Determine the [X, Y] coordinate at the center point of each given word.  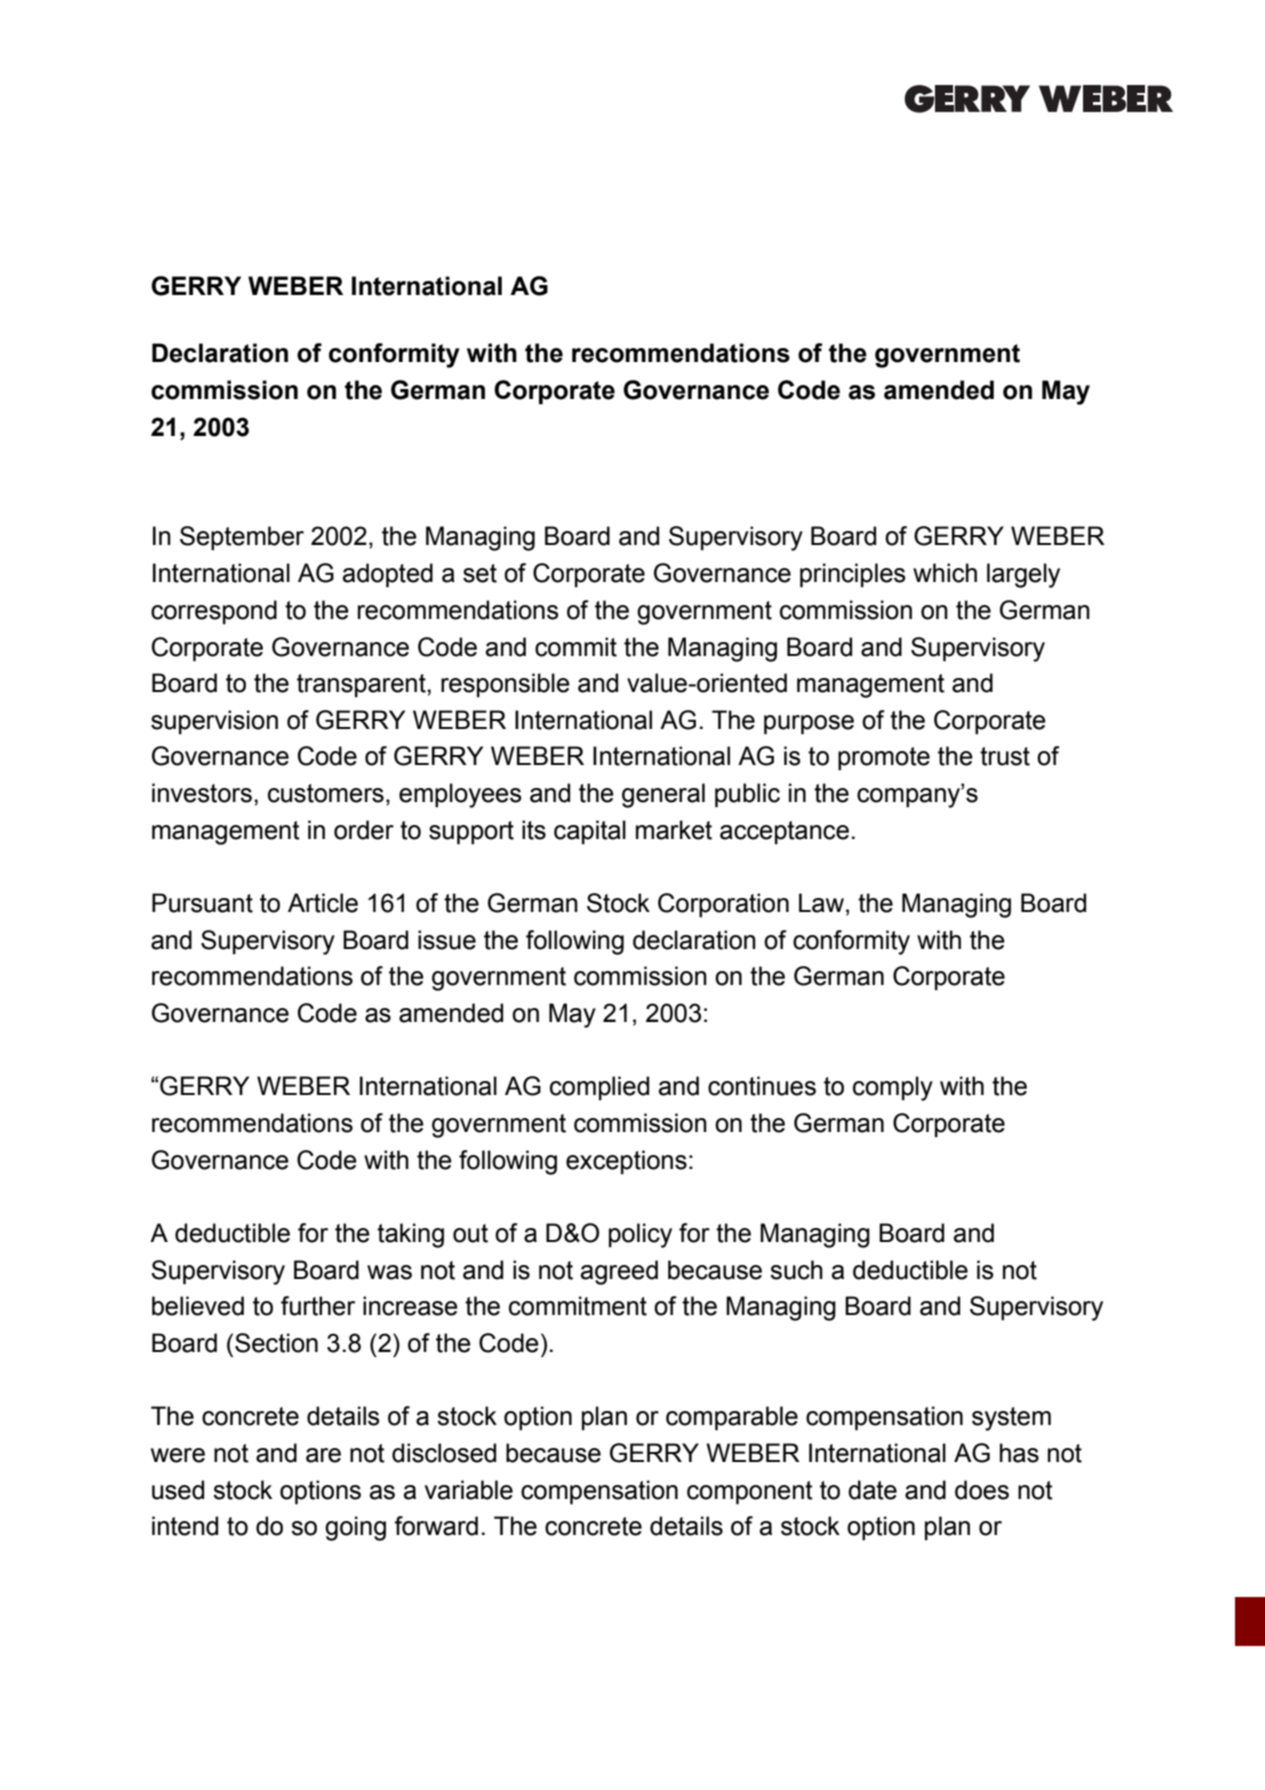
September [242, 538]
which [945, 573]
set [480, 573]
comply [893, 1088]
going [355, 1528]
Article [323, 903]
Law [821, 903]
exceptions [626, 1162]
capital [590, 832]
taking [410, 1235]
